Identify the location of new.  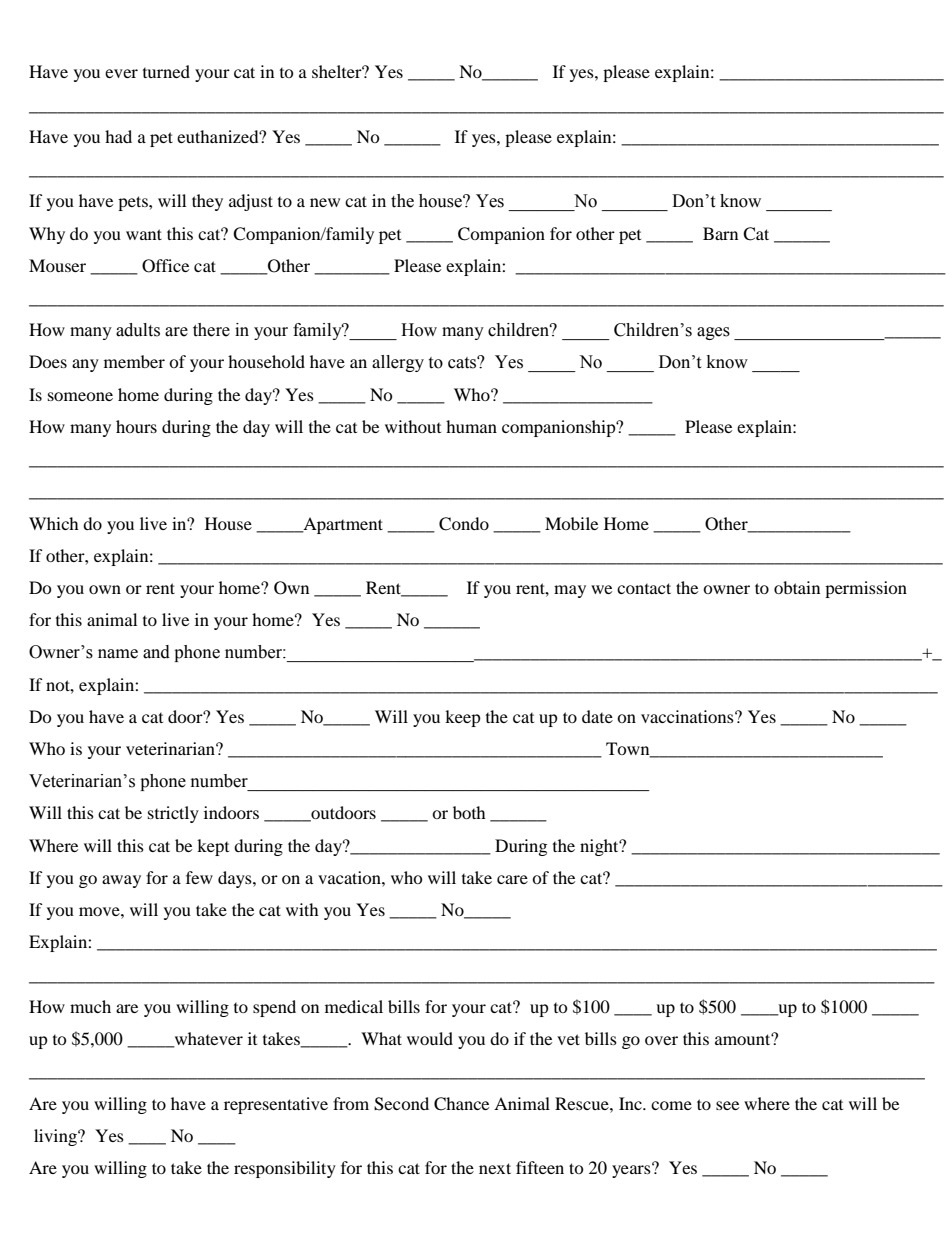
(325, 202).
